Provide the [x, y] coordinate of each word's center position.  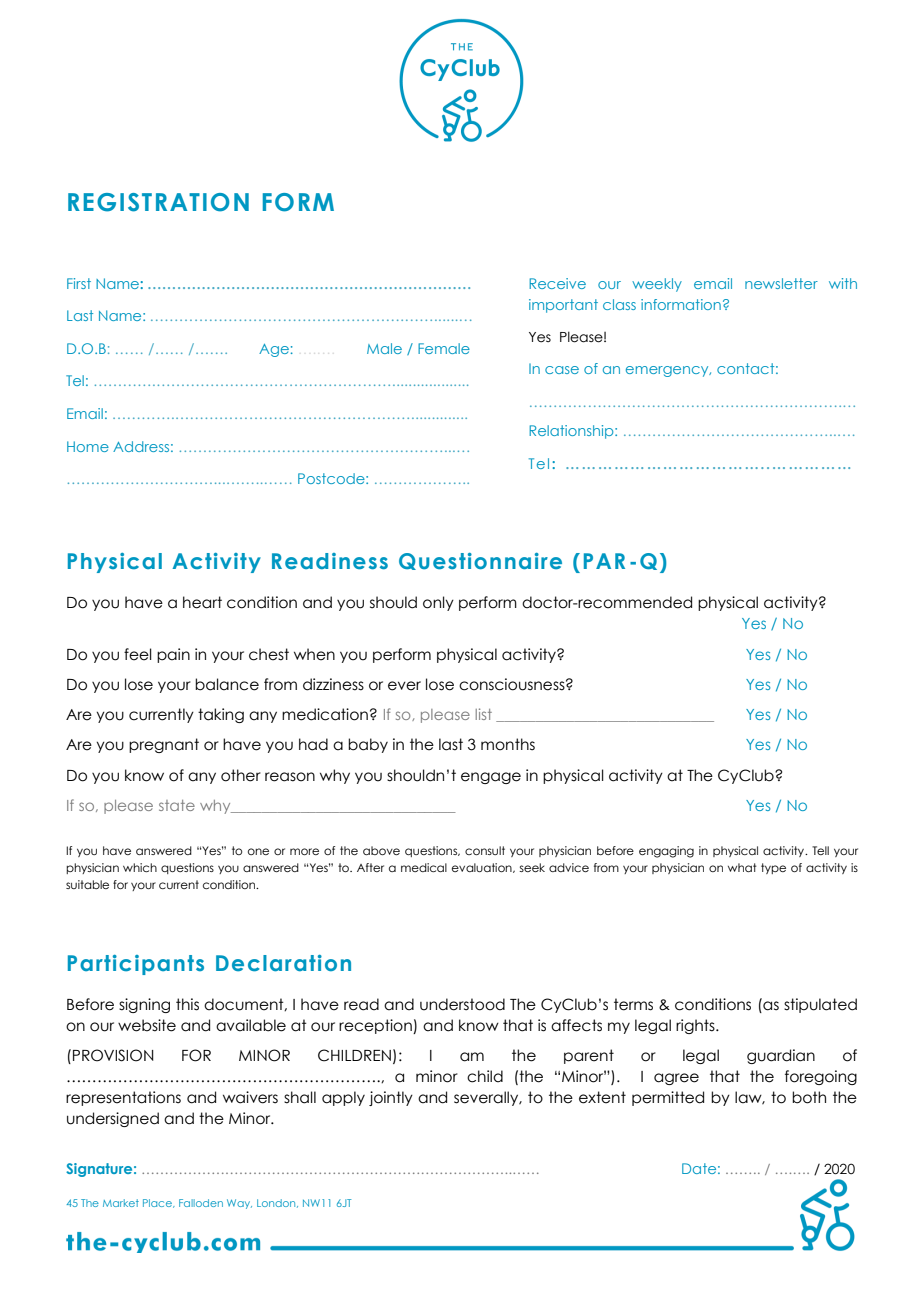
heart [202, 602]
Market [121, 1203]
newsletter [781, 283]
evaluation [483, 868]
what [742, 867]
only [438, 603]
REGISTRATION [158, 202]
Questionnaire [480, 561]
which [140, 867]
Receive [557, 283]
